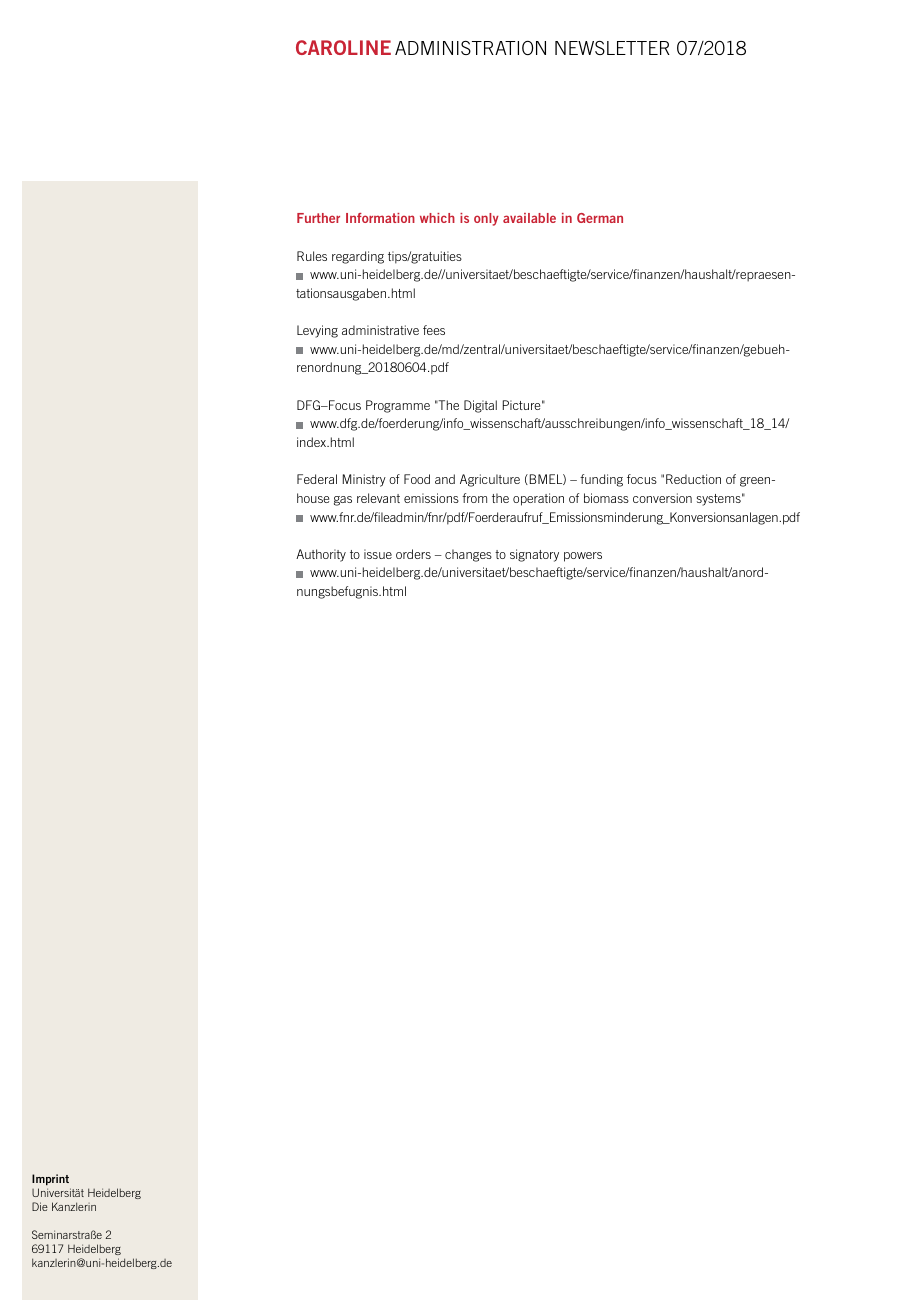 This screenshot has width=924, height=1308. What do you see at coordinates (318, 218) in the screenshot?
I see `Further` at bounding box center [318, 218].
